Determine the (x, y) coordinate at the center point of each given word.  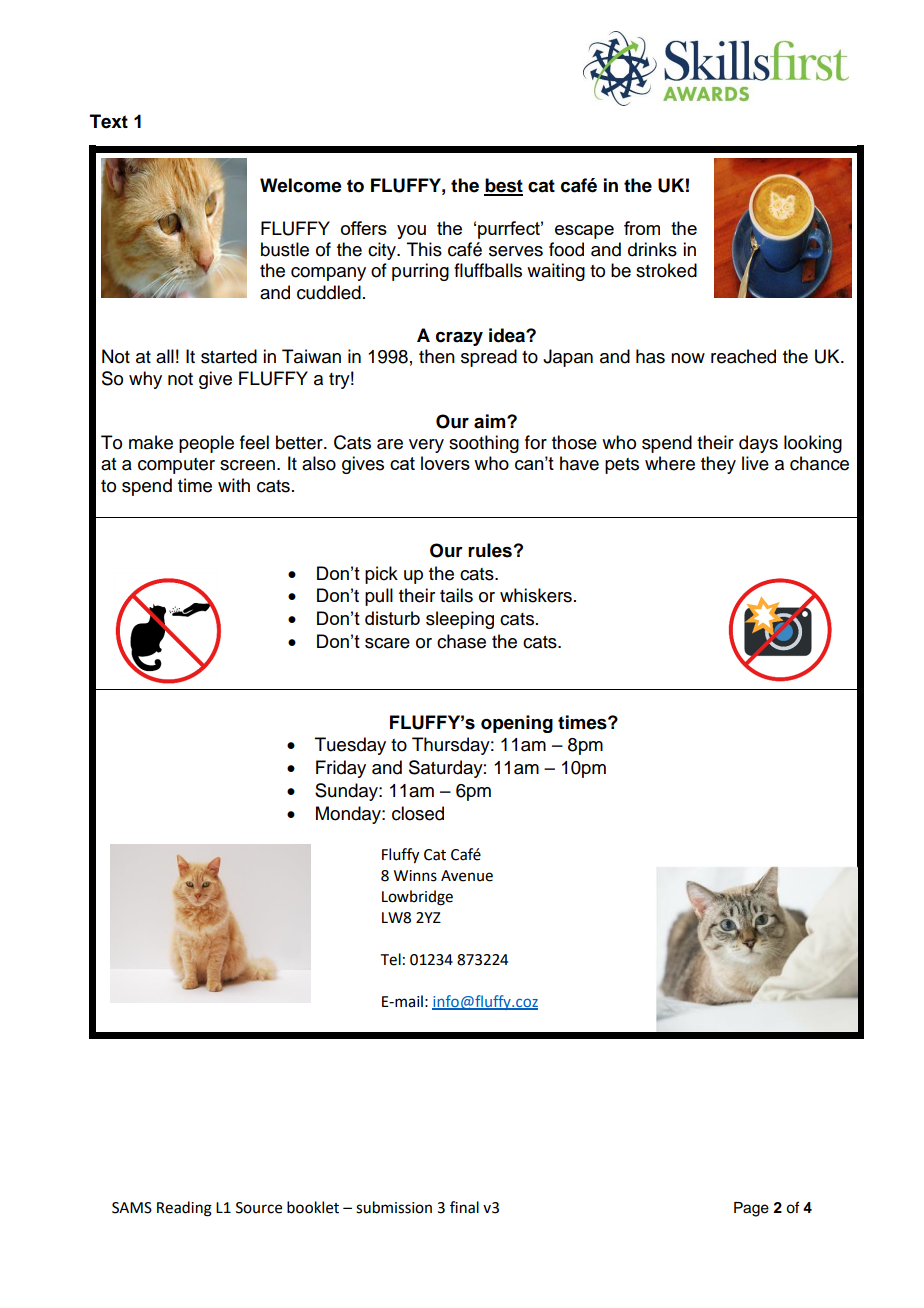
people (206, 444)
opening (517, 724)
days (758, 444)
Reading (184, 1209)
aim (491, 421)
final (464, 1207)
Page (751, 1209)
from (642, 228)
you (411, 232)
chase (461, 641)
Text (109, 121)
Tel (391, 959)
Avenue (467, 876)
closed (418, 813)
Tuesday (350, 746)
